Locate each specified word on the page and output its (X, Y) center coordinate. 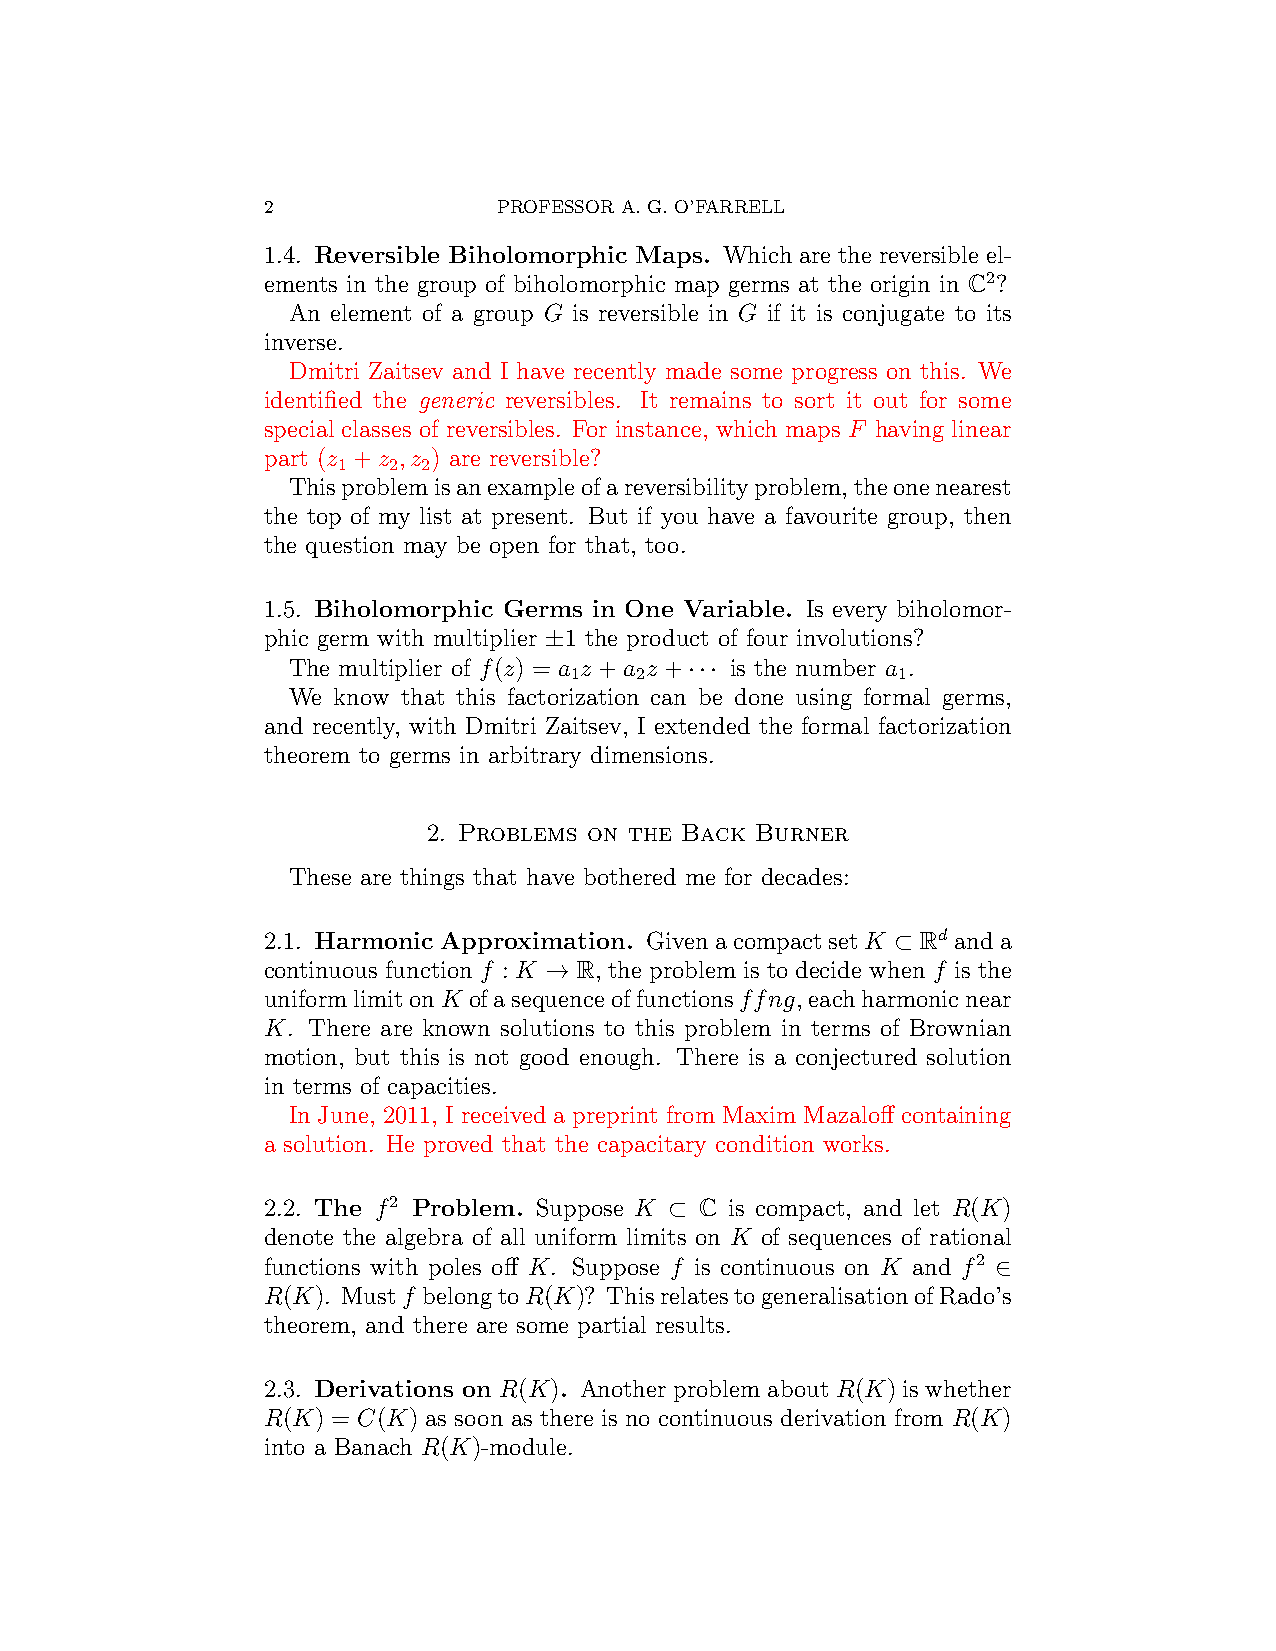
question (350, 547)
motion (303, 1056)
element (371, 312)
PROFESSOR (556, 206)
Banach (373, 1446)
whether (968, 1388)
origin (900, 286)
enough (619, 1059)
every (860, 614)
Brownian (960, 1027)
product (667, 640)
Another (623, 1388)
